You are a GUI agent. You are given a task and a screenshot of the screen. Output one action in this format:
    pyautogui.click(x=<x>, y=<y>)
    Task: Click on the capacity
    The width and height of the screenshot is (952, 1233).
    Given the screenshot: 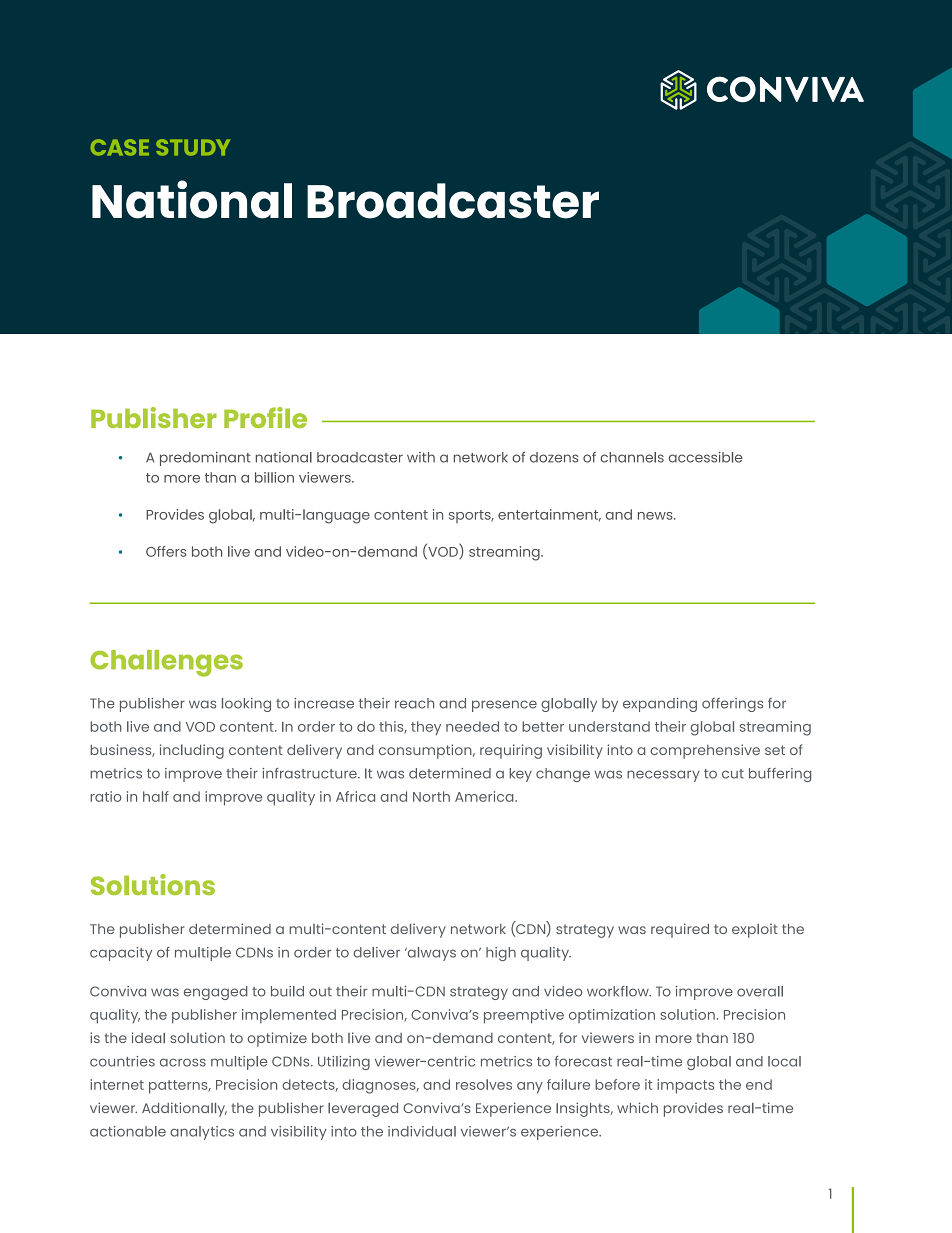 What is the action you would take?
    pyautogui.click(x=121, y=954)
